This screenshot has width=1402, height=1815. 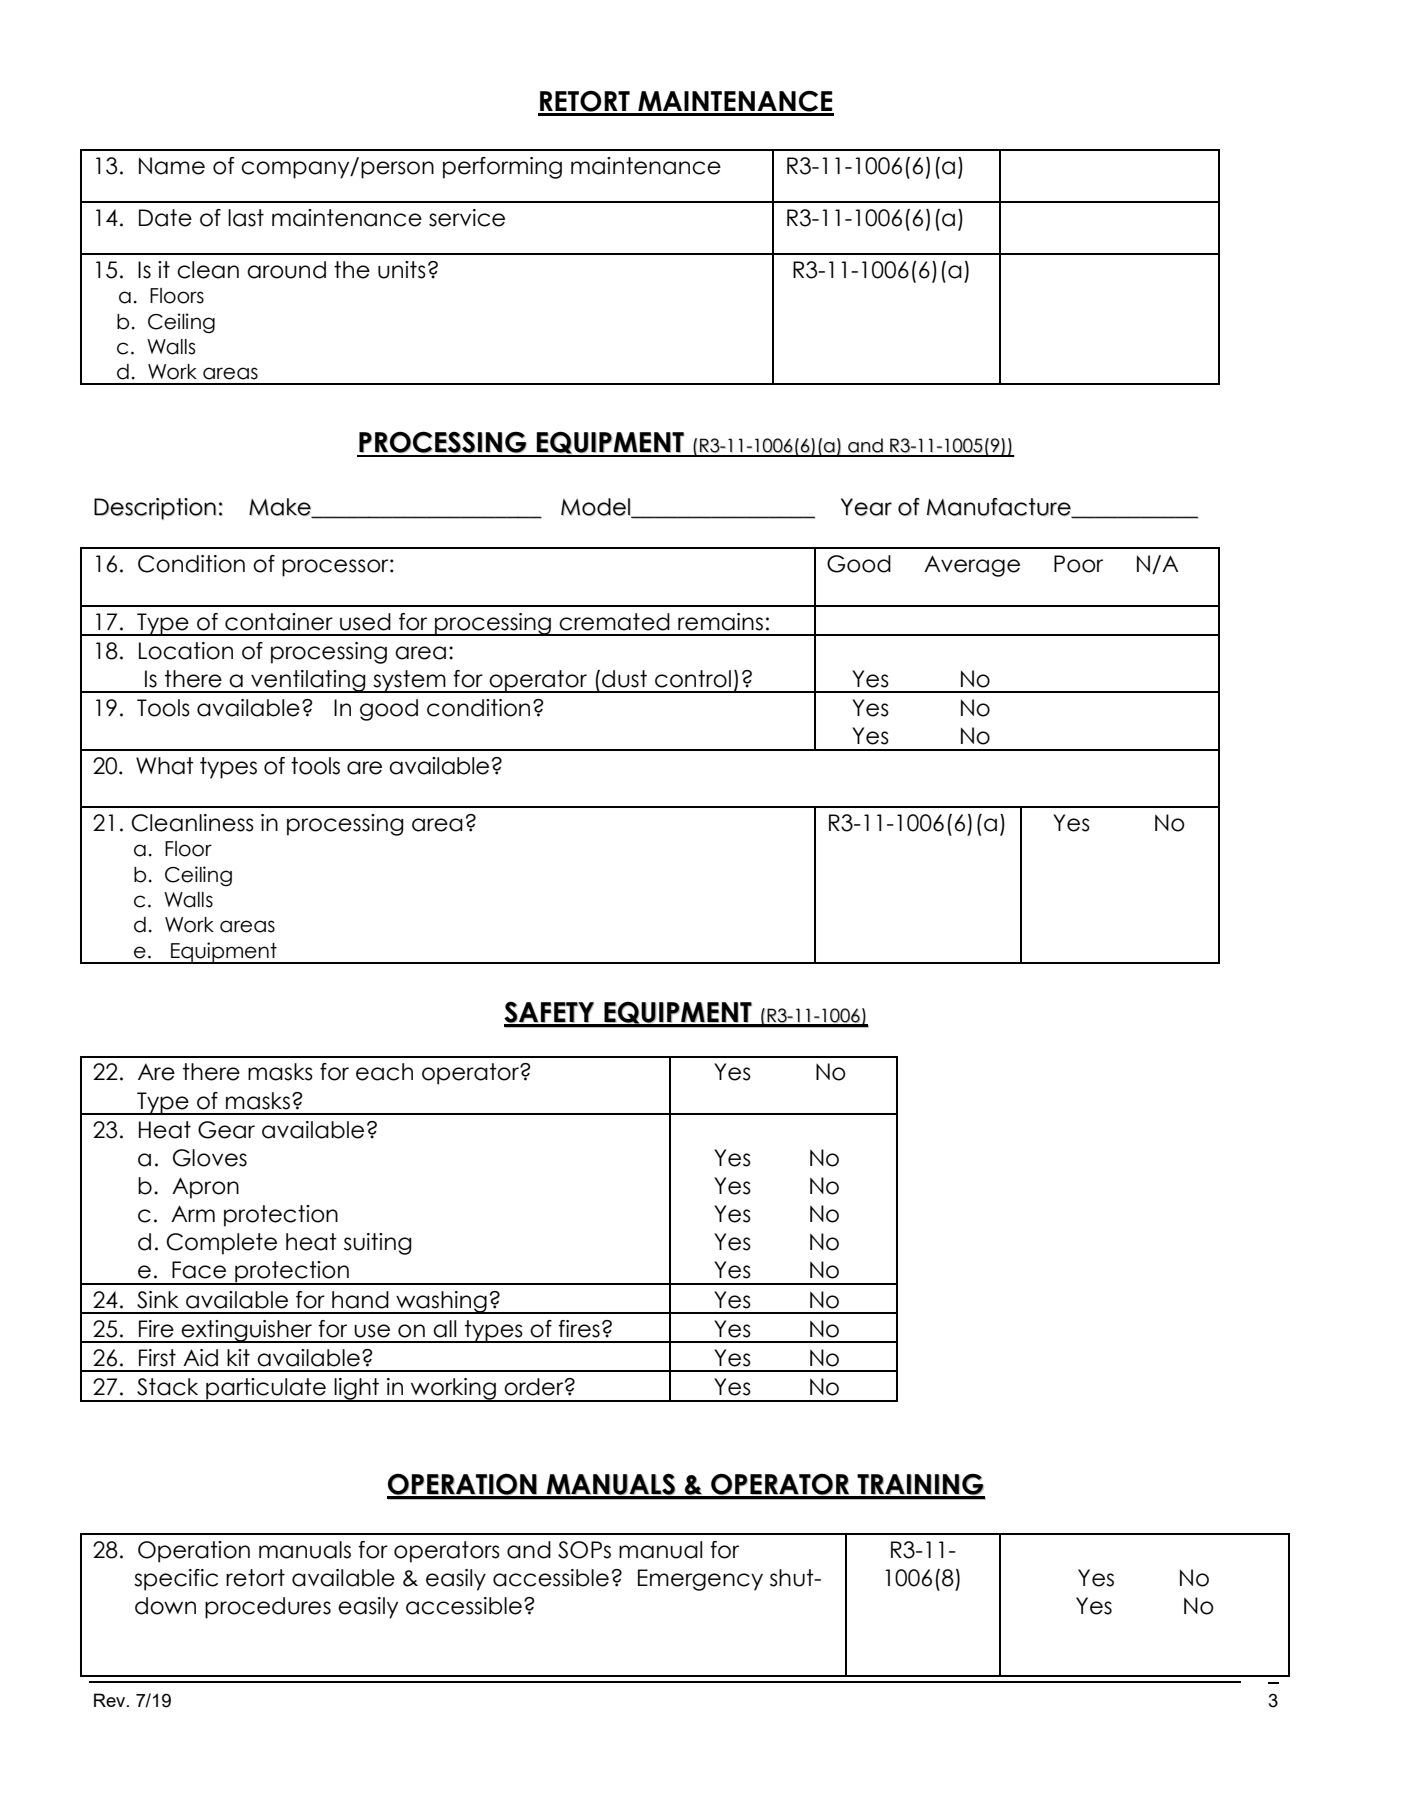 What do you see at coordinates (384, 1072) in the screenshot?
I see `each` at bounding box center [384, 1072].
